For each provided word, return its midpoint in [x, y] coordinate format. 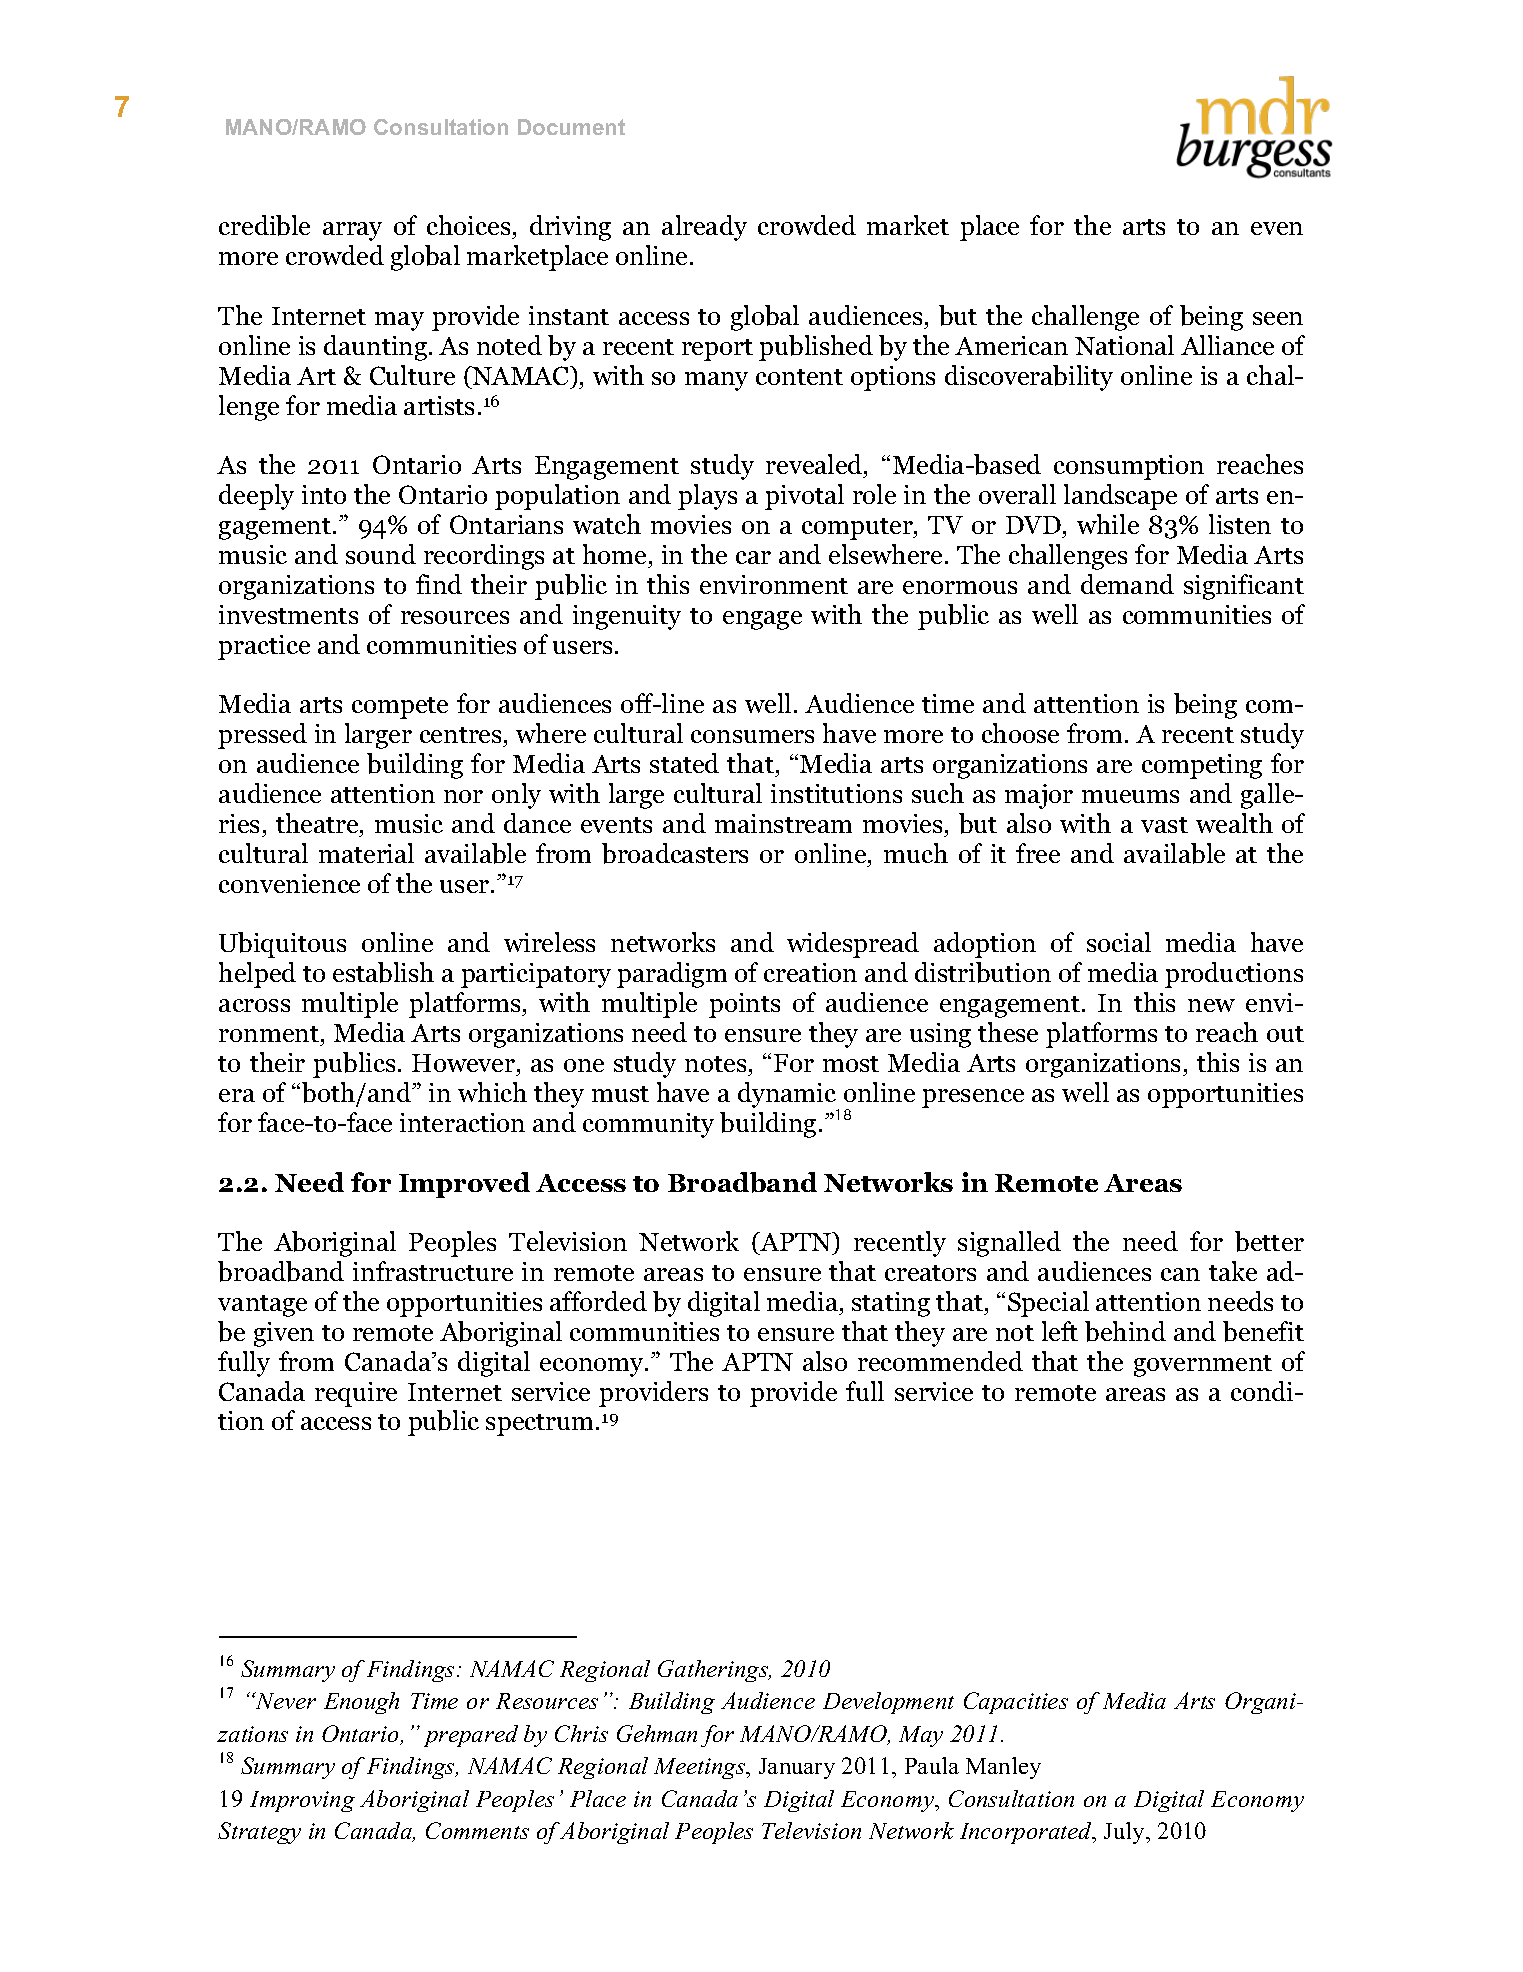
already [704, 228]
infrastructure [433, 1271]
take [1233, 1271]
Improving [302, 1801]
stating [891, 1304]
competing [1202, 766]
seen [1278, 318]
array [352, 231]
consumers [752, 736]
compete [400, 708]
